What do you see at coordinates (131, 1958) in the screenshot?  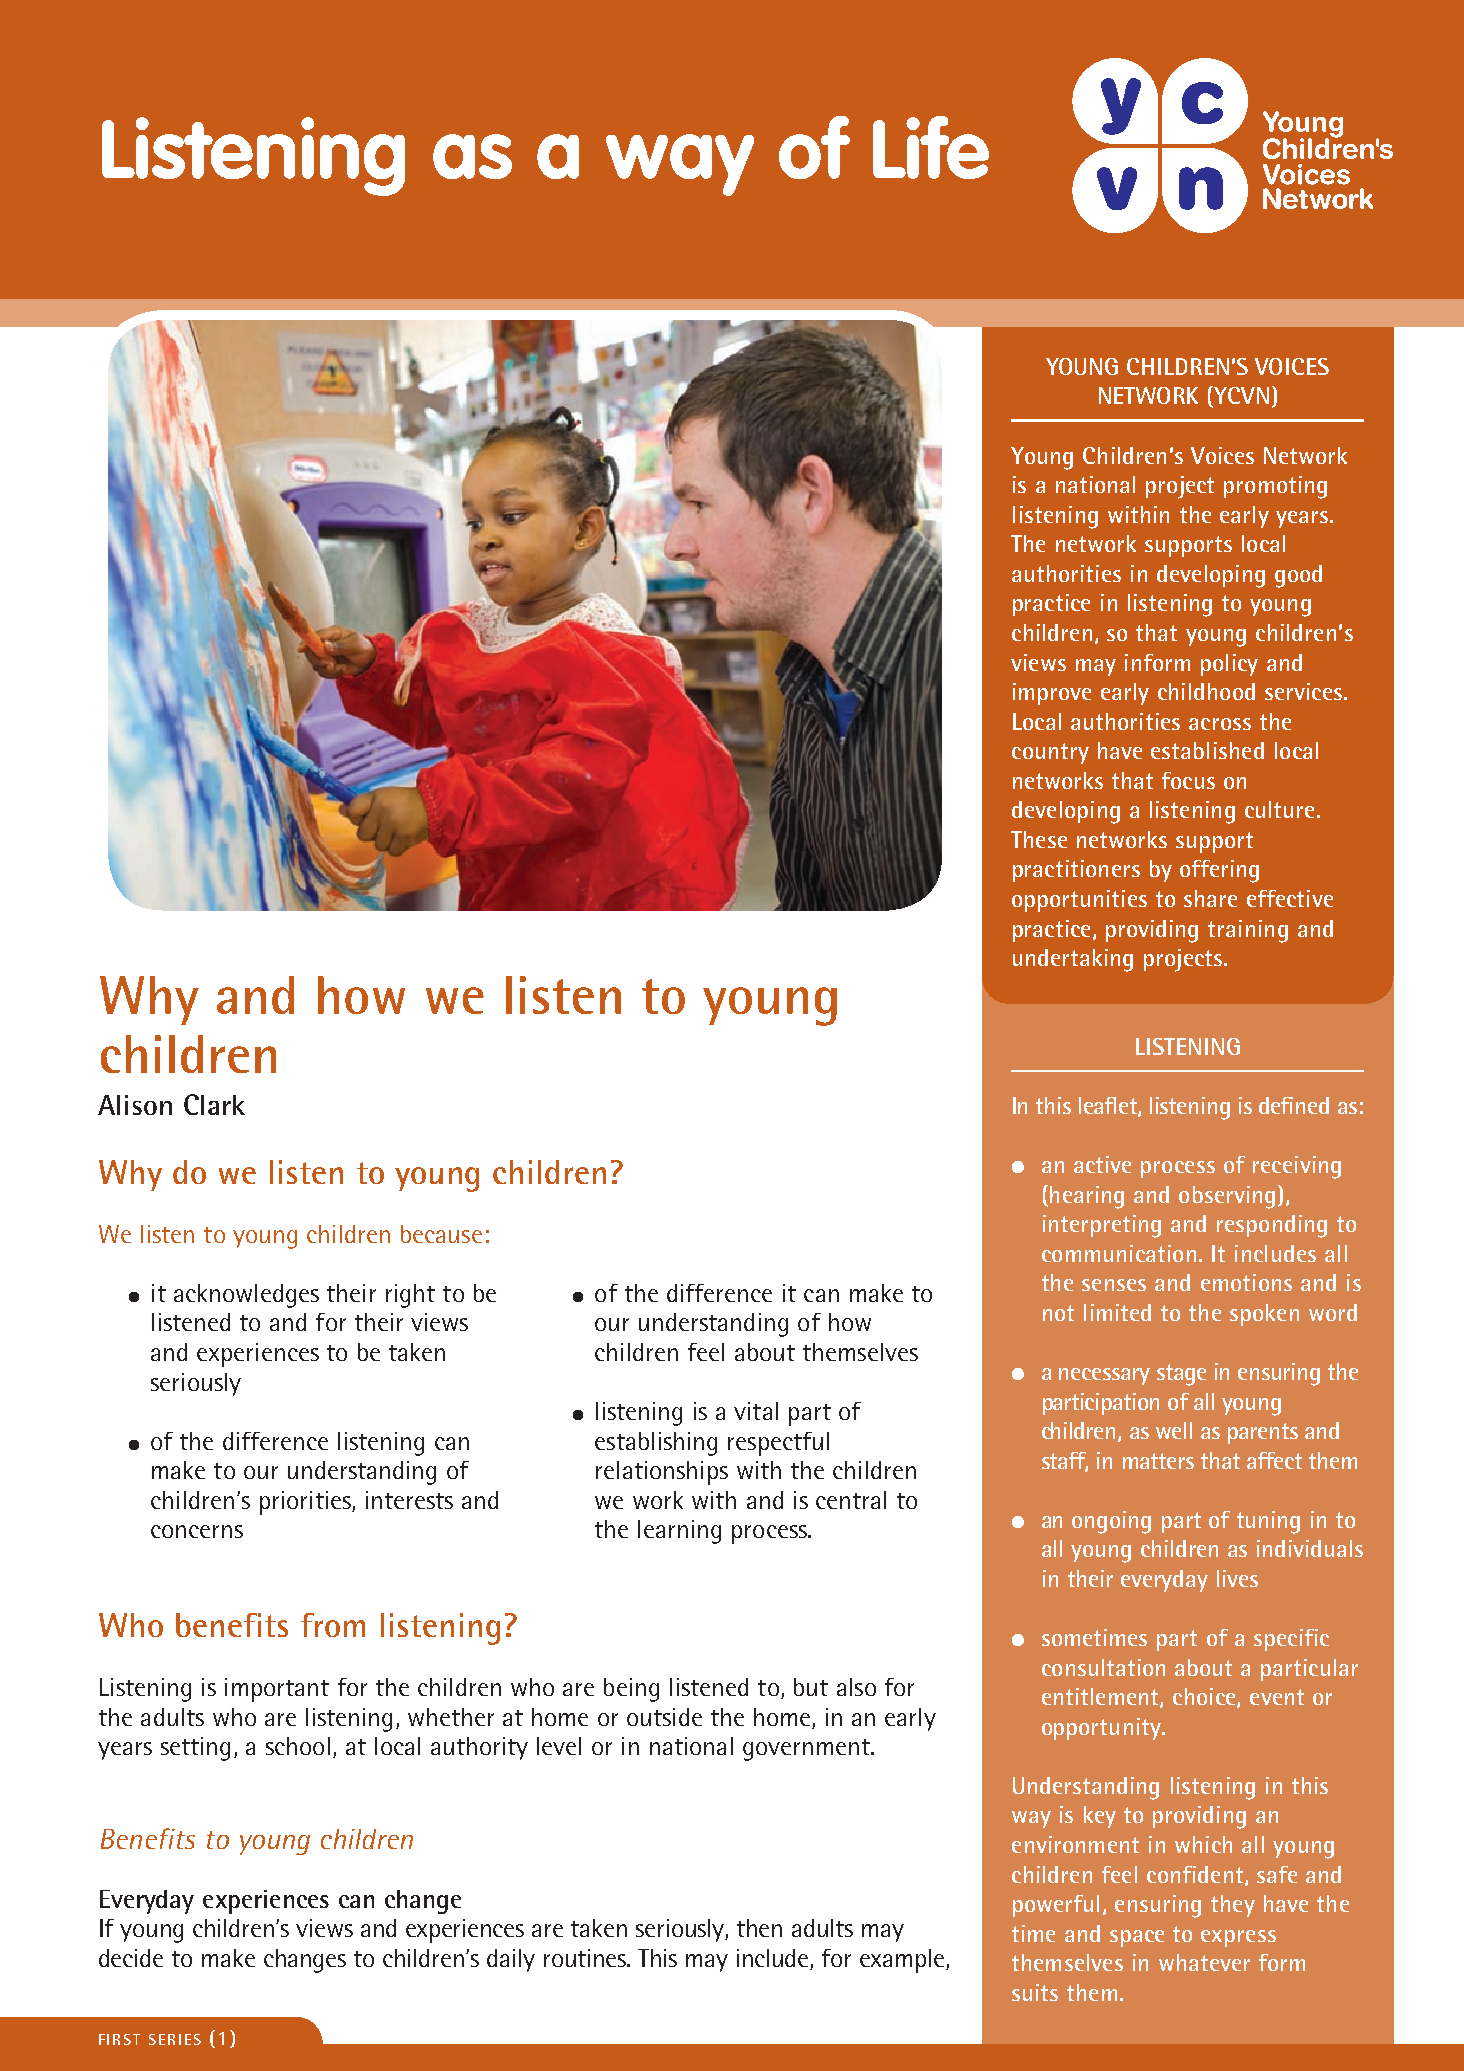 I see `decide` at bounding box center [131, 1958].
